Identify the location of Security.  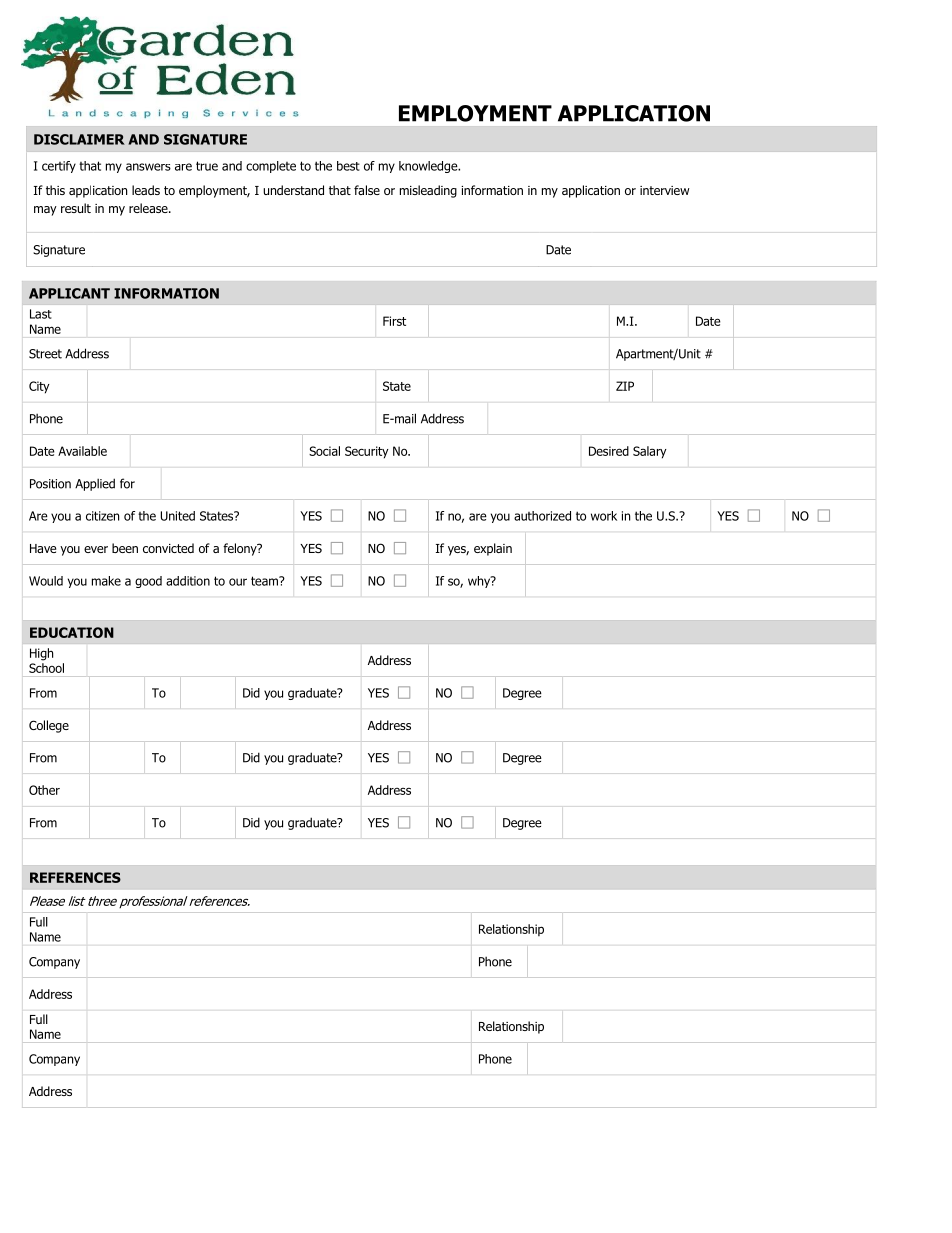
(367, 452).
